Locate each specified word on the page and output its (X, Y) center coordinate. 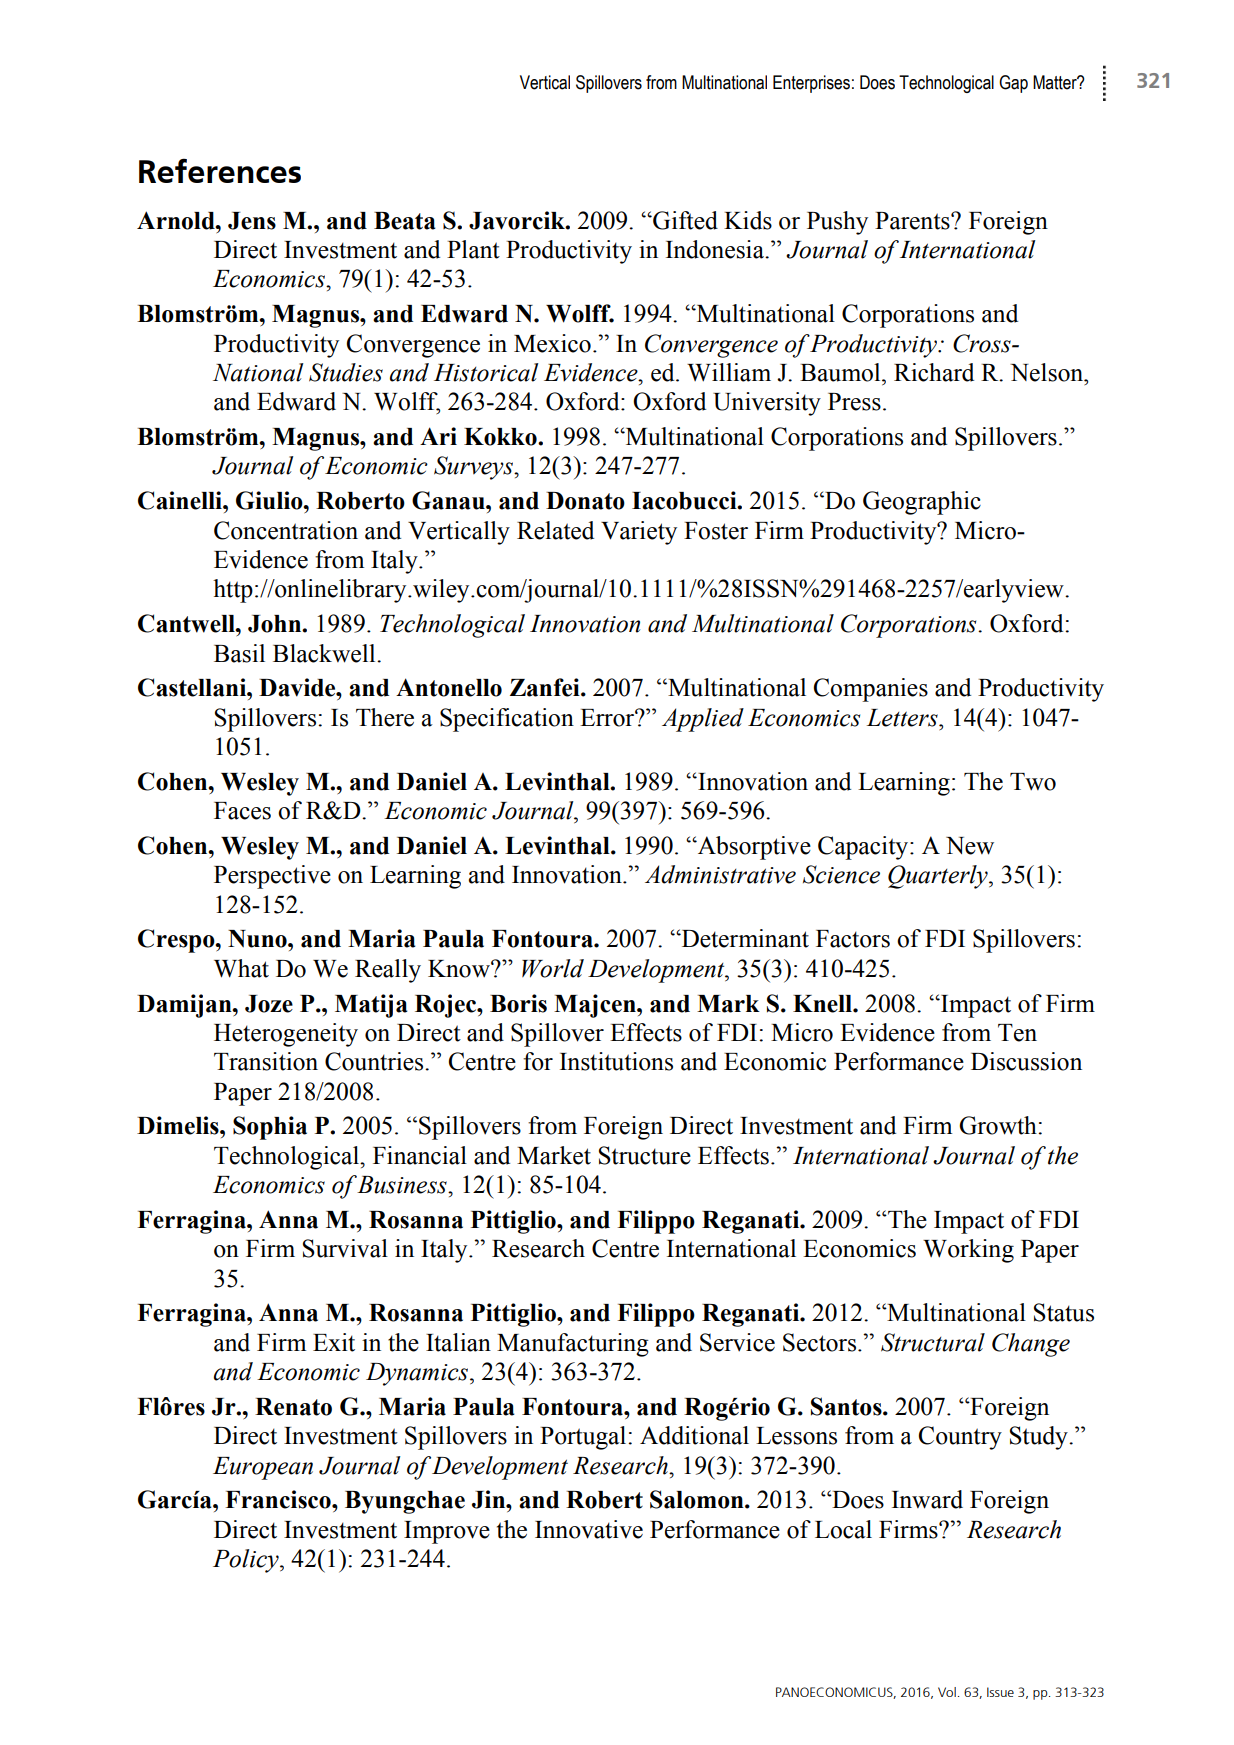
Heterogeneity (286, 1035)
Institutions (616, 1061)
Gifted (684, 220)
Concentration (286, 530)
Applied (703, 720)
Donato (585, 501)
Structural (933, 1342)
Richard (934, 372)
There (385, 717)
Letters (903, 718)
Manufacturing (573, 1345)
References (220, 170)
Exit (334, 1342)
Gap (1013, 84)
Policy (247, 1561)
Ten (1017, 1033)
